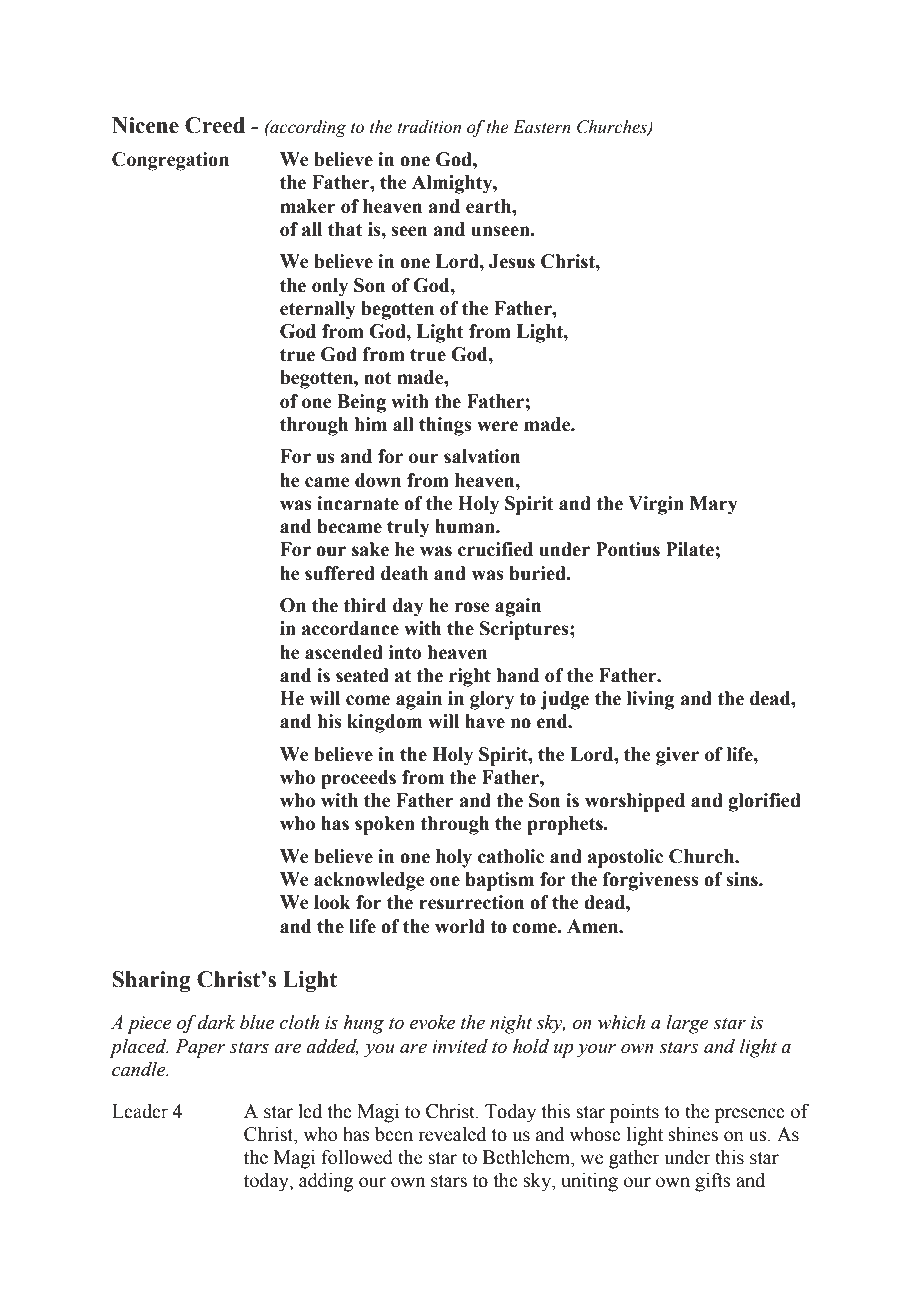 The width and height of the screenshot is (924, 1308). What do you see at coordinates (452, 1134) in the screenshot?
I see `revealed` at bounding box center [452, 1134].
